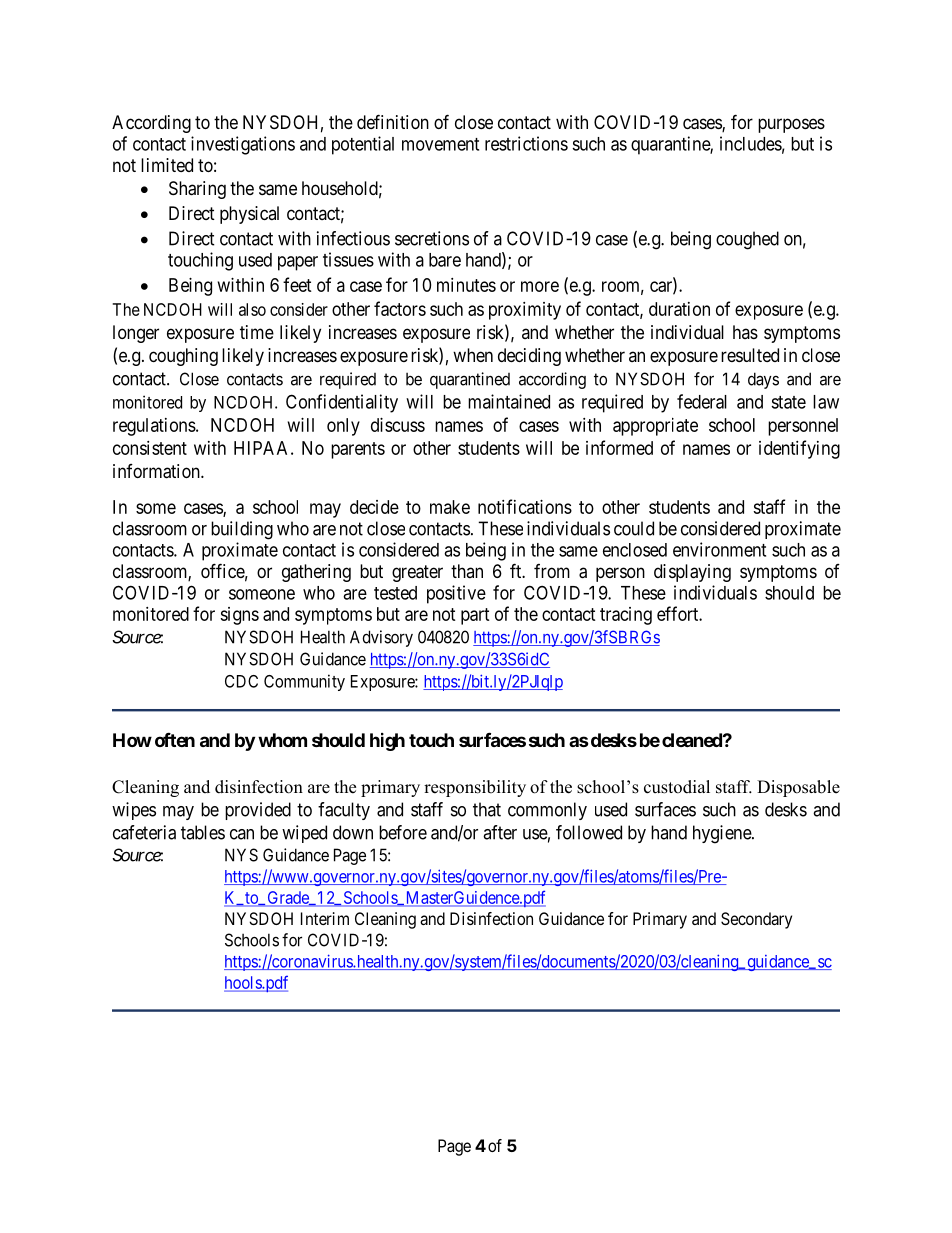  Describe the element at coordinates (450, 507) in the image. I see `make` at that location.
